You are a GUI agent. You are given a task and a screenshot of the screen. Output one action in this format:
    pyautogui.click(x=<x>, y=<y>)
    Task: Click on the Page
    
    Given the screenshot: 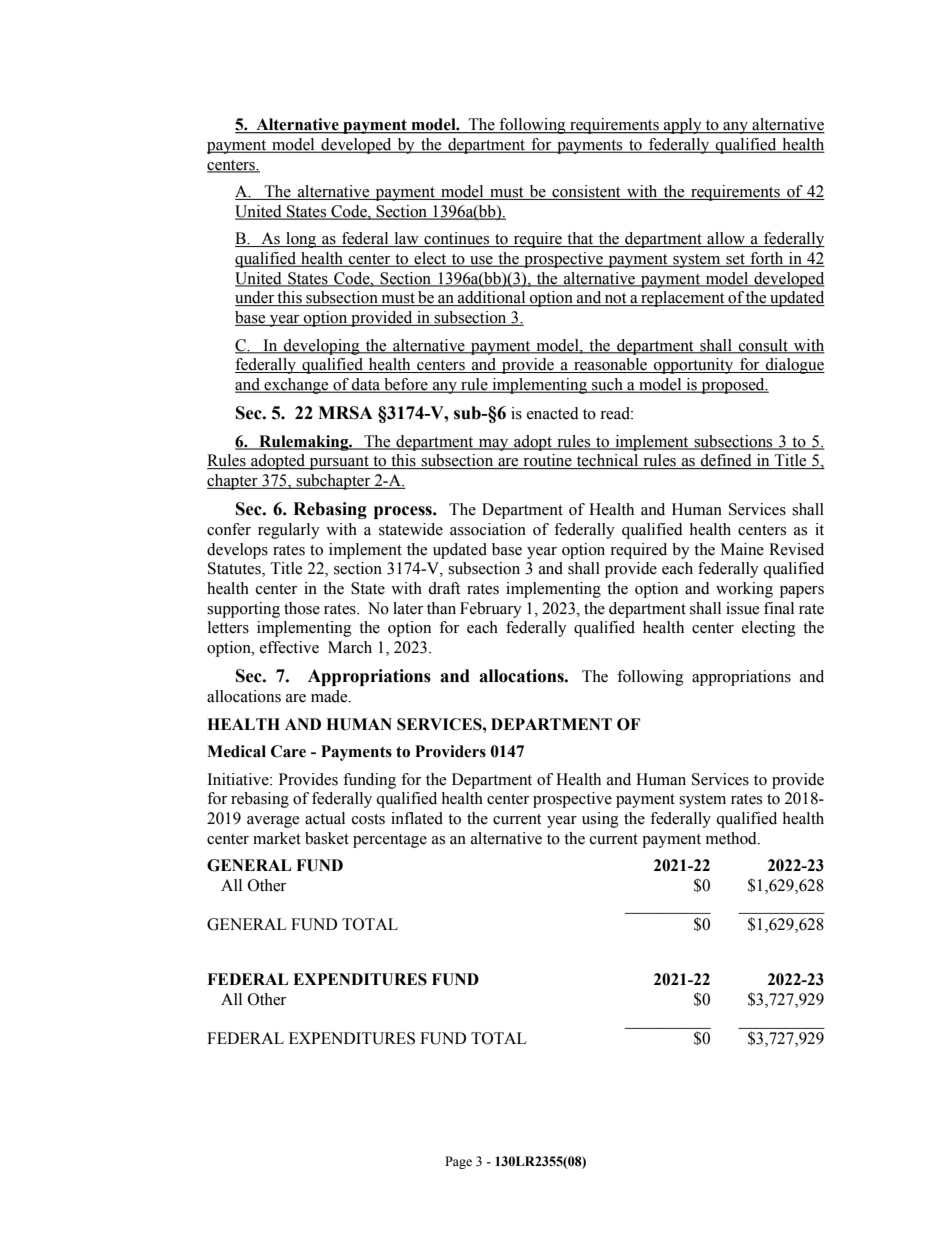 What is the action you would take?
    pyautogui.click(x=458, y=1162)
